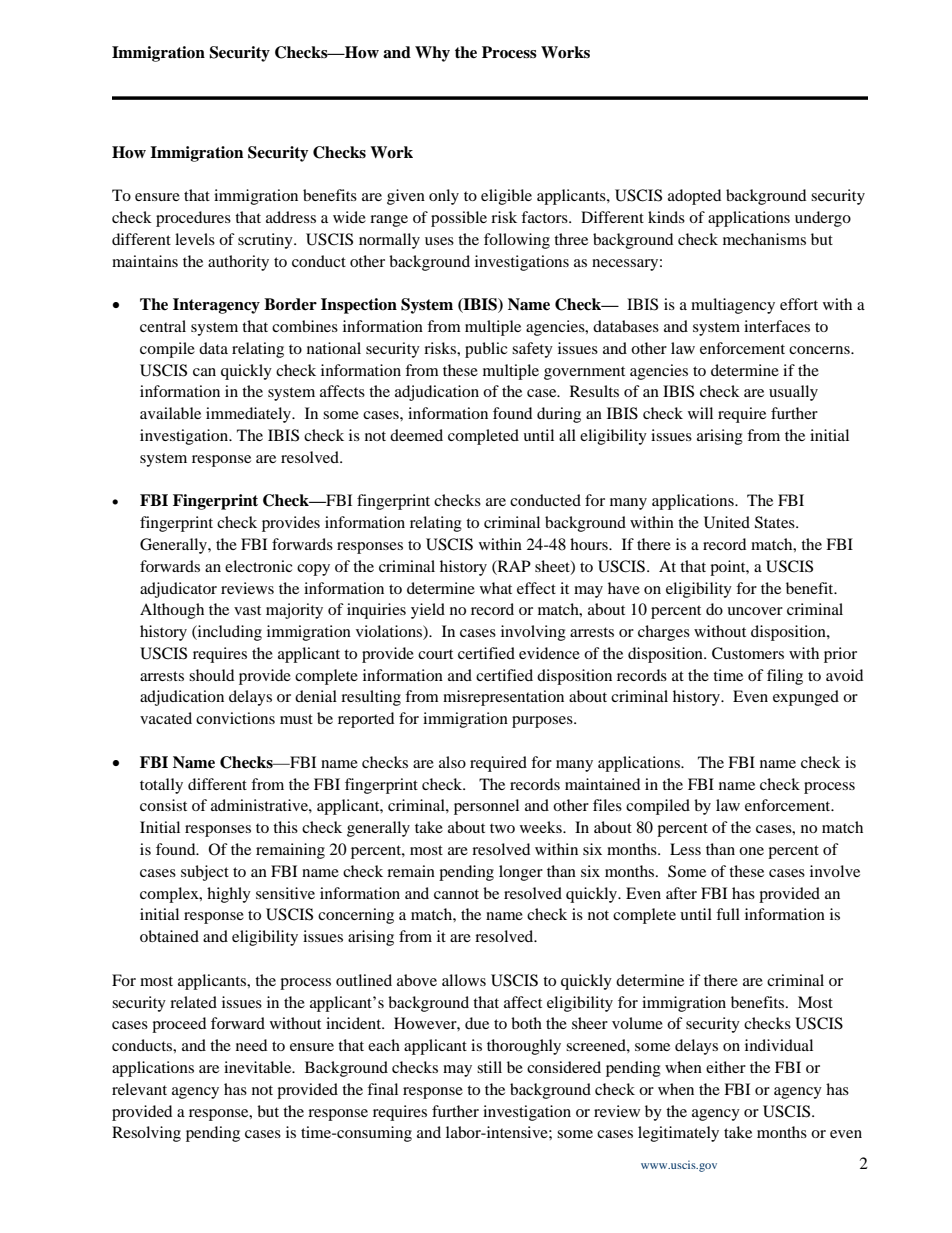 The width and height of the screenshot is (952, 1233). Describe the element at coordinates (259, 1067) in the screenshot. I see `inevitable` at that location.
